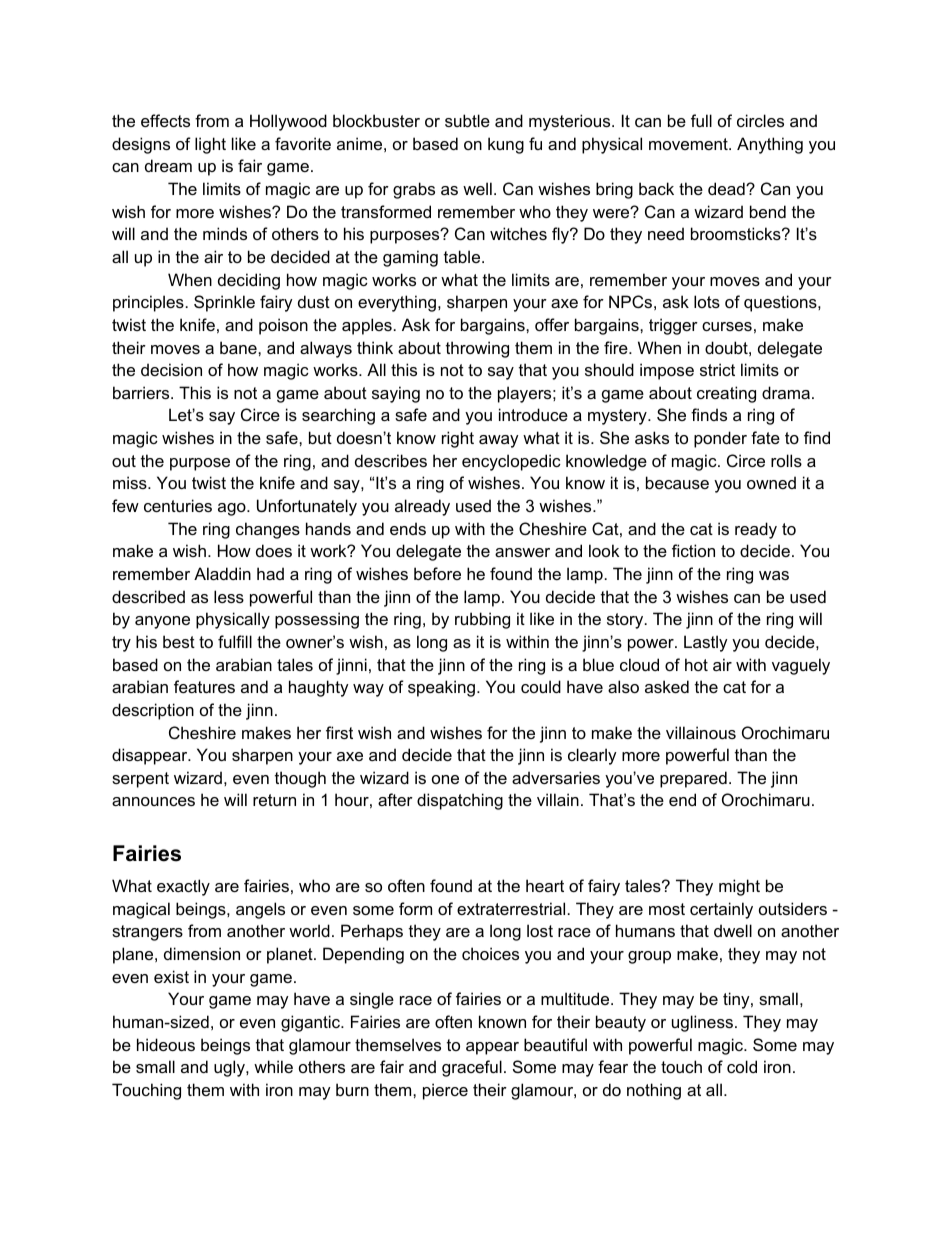 The width and height of the screenshot is (952, 1233). I want to click on Lastly, so click(706, 643).
